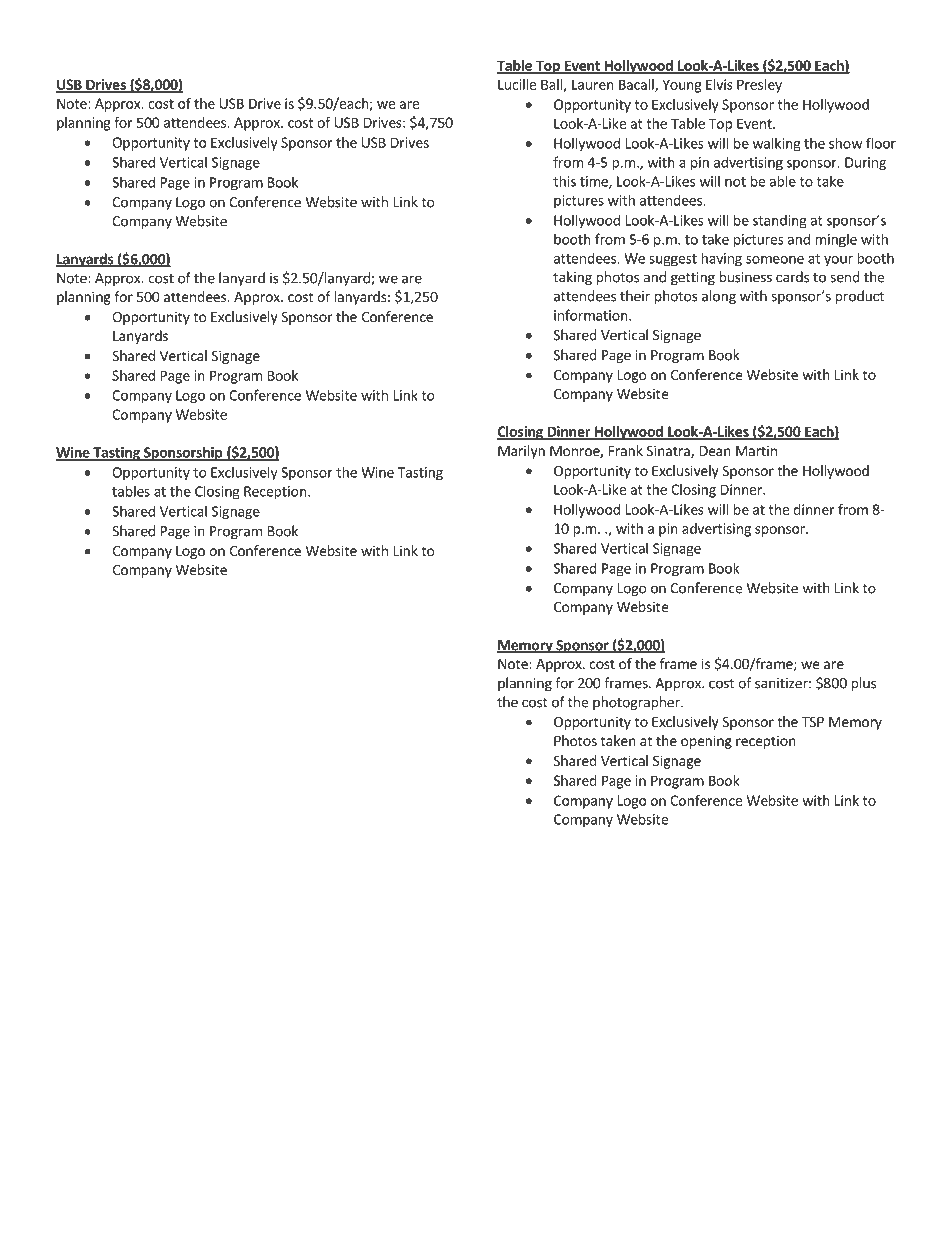 This document has width=952, height=1233. I want to click on Frank, so click(626, 450).
